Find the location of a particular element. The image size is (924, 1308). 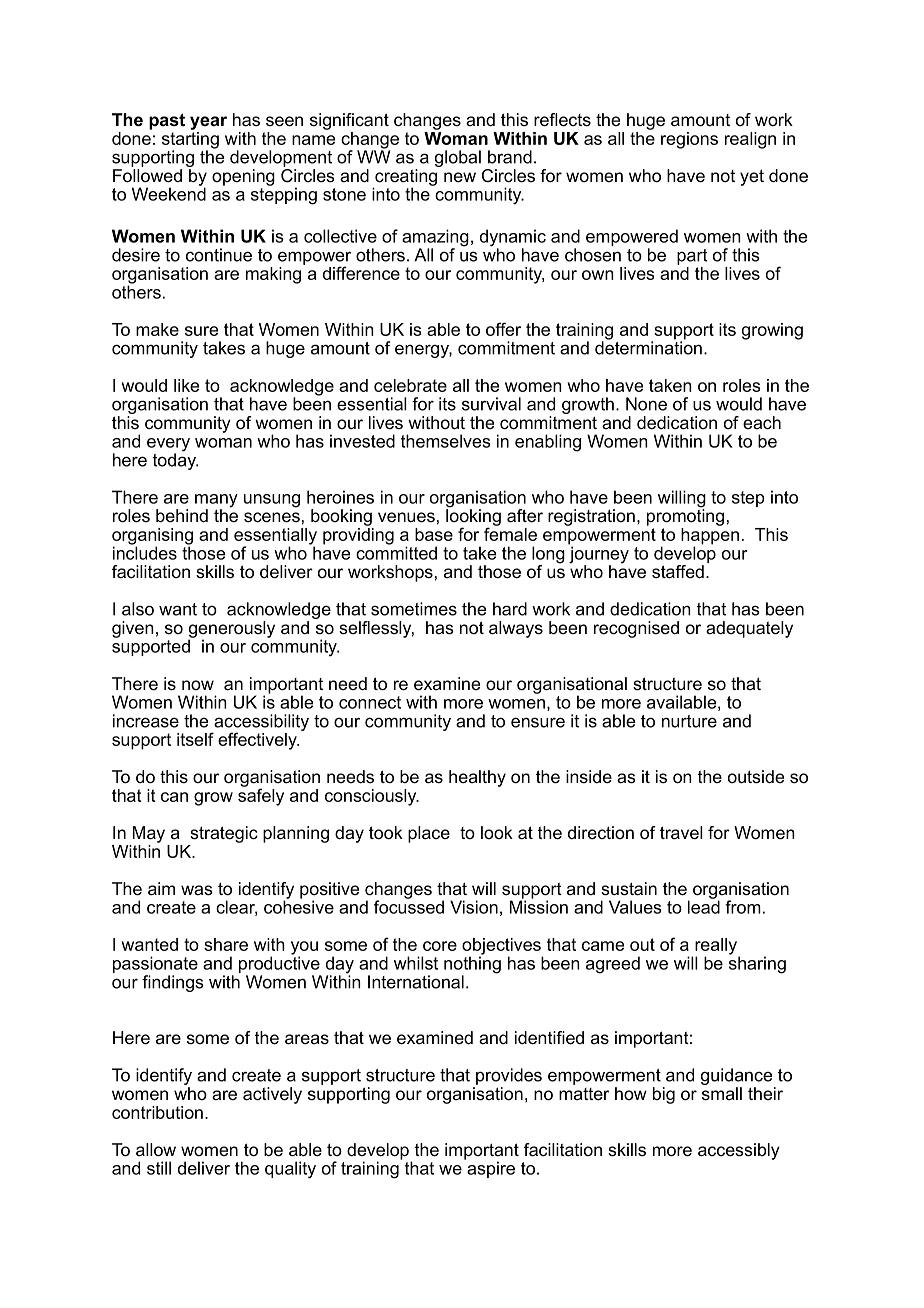

allow is located at coordinates (156, 1150).
